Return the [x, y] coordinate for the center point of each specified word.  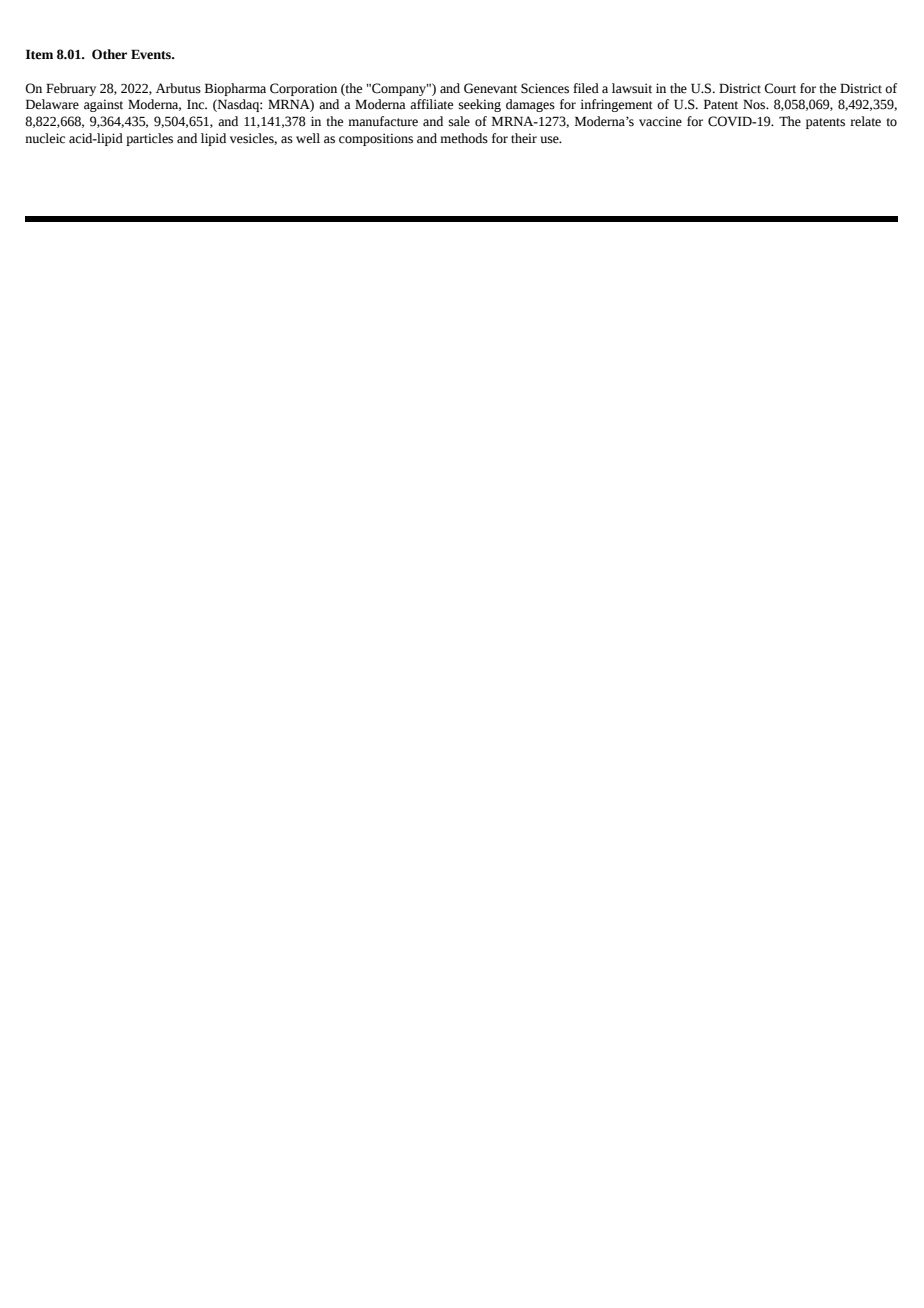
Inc [197, 104]
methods [464, 138]
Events [152, 54]
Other [109, 54]
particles [149, 139]
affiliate [431, 104]
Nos [755, 104]
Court [780, 88]
